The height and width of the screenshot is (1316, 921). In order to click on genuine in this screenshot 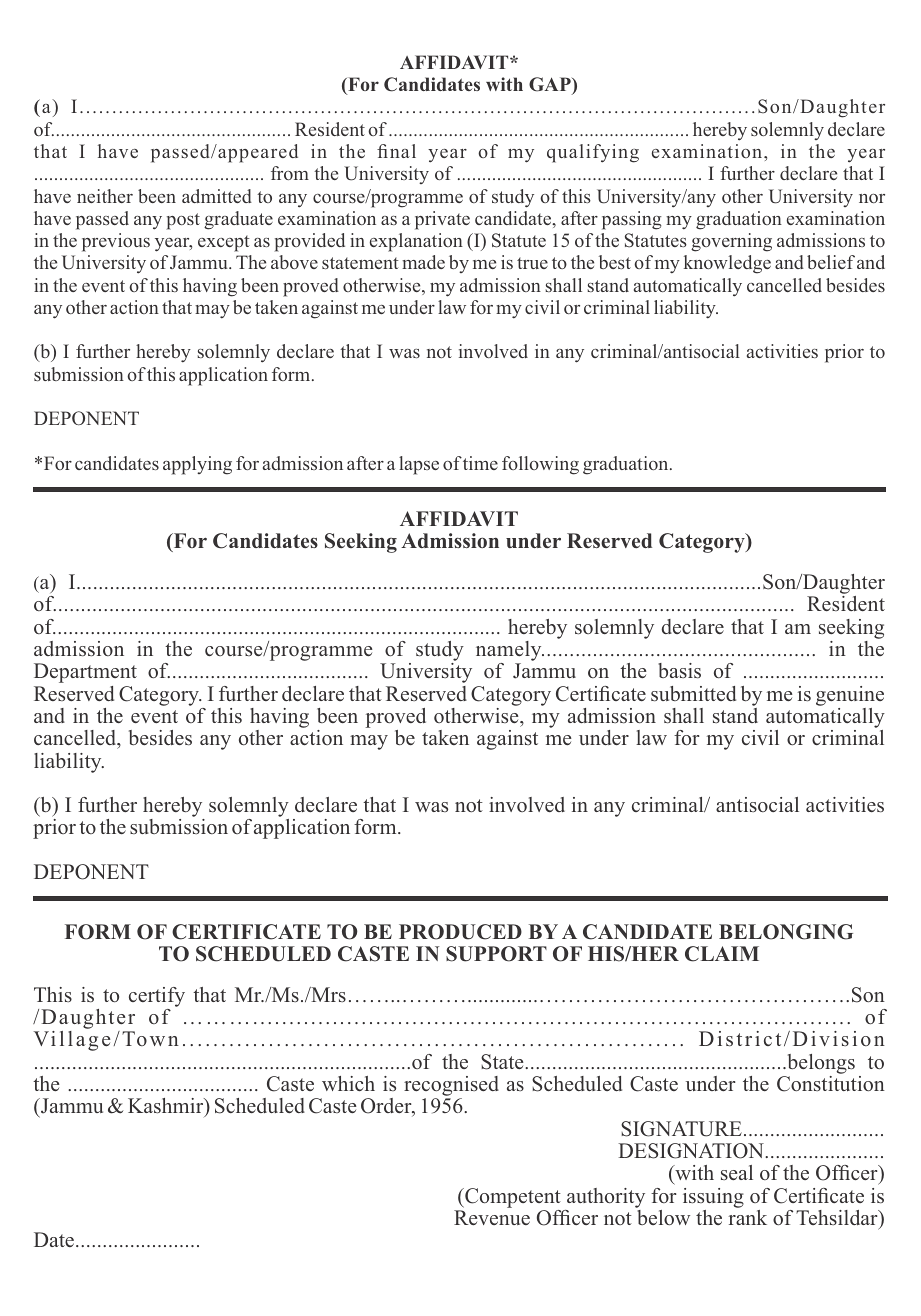, I will do `click(850, 696)`.
